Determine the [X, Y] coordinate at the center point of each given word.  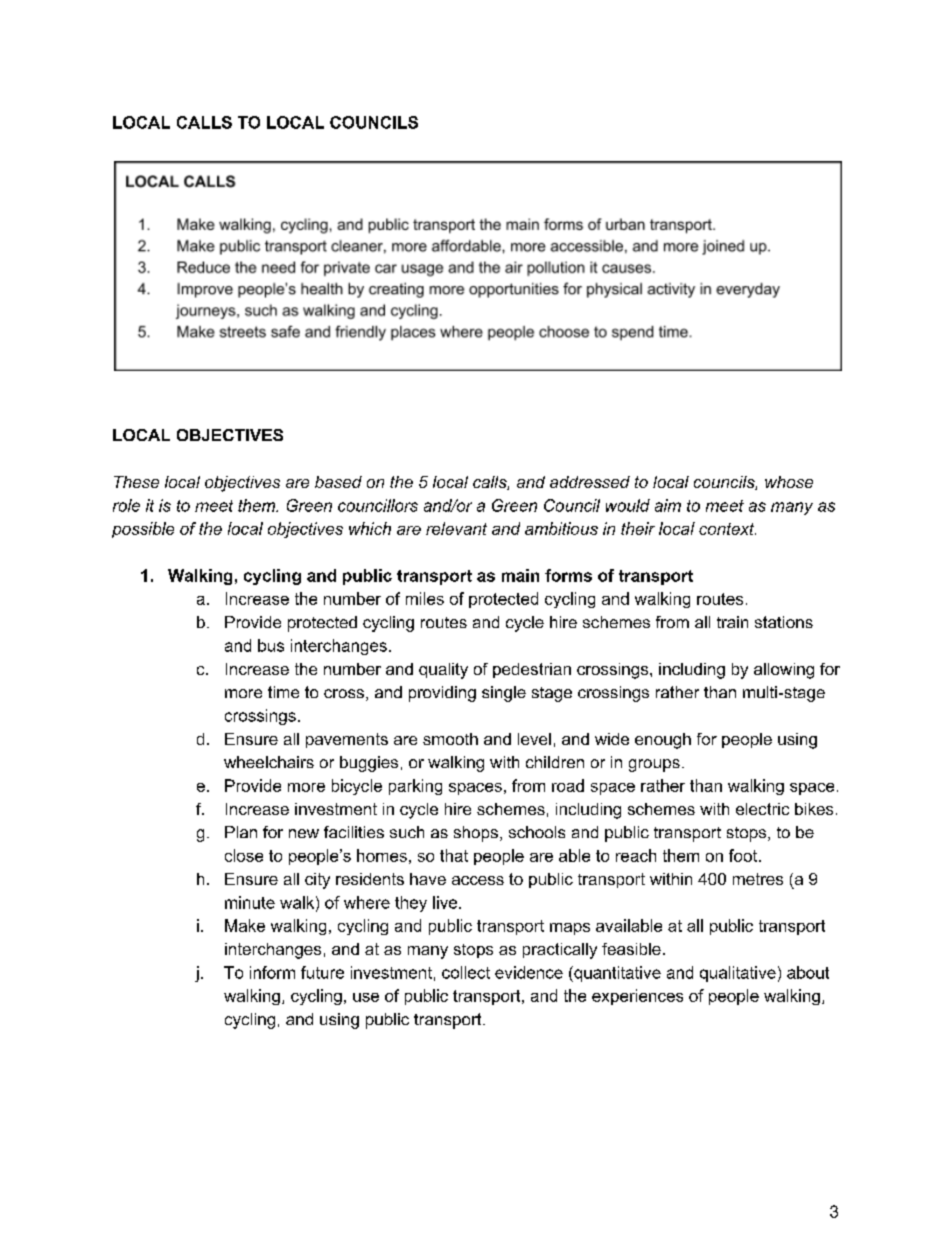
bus [271, 645]
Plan [241, 832]
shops [476, 834]
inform [272, 972]
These [136, 482]
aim [668, 505]
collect [466, 972]
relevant [456, 528]
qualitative [738, 974]
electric [762, 809]
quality [443, 671]
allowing [784, 671]
